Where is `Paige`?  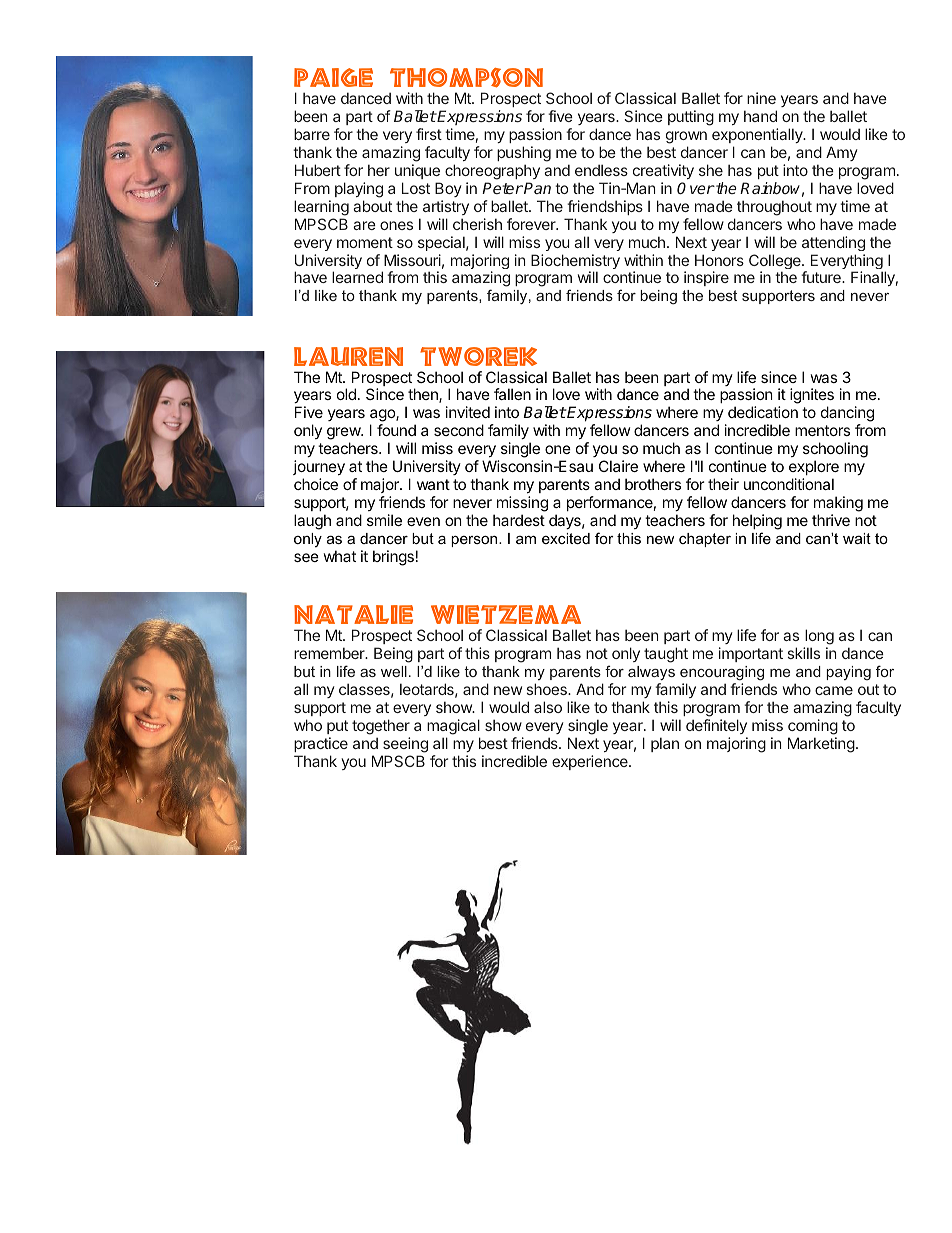 Paige is located at coordinates (333, 77).
